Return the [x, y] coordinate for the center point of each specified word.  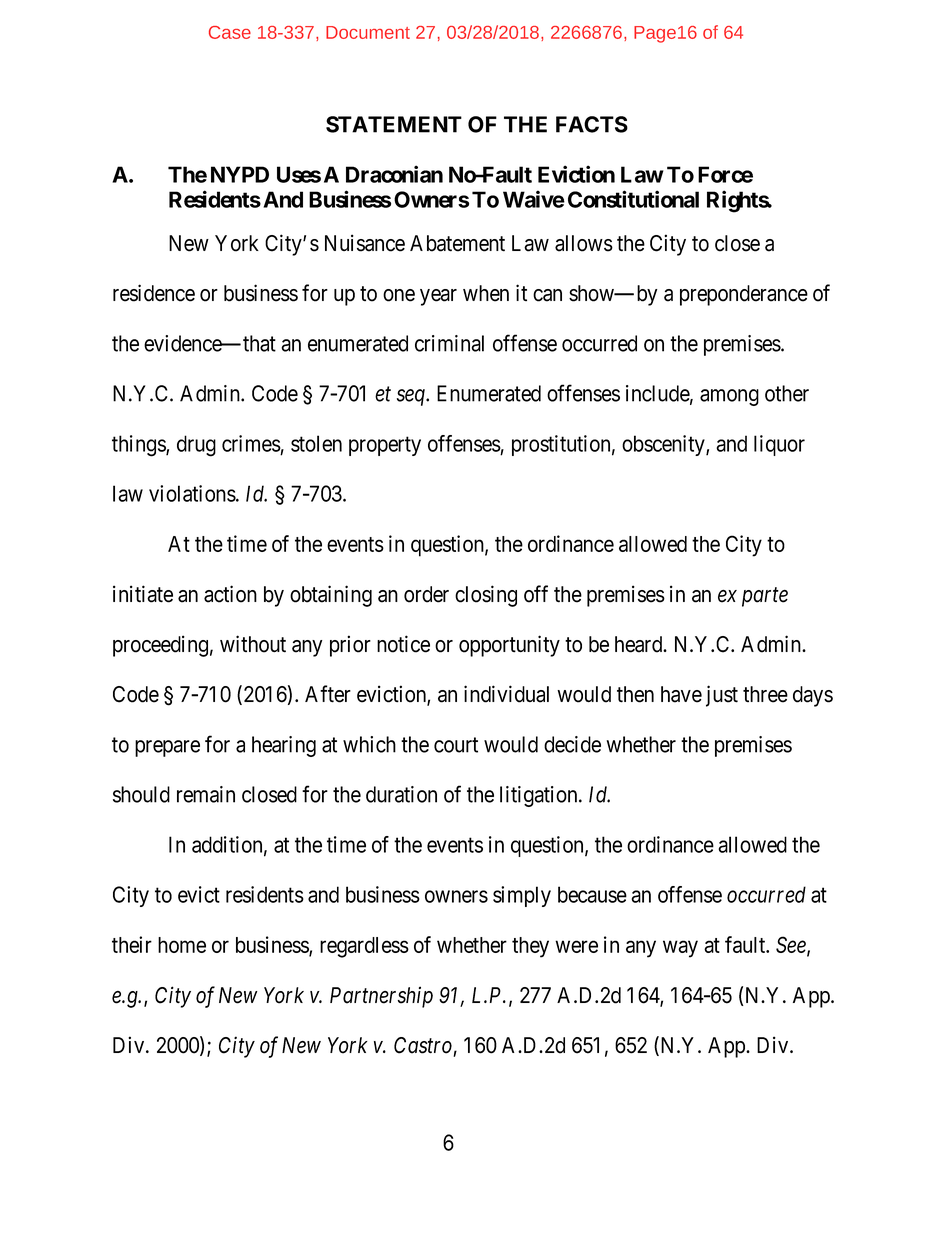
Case [230, 32]
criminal [449, 343]
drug [196, 446]
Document [368, 32]
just [722, 696]
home [182, 945]
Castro [423, 1045]
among [729, 397]
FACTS [592, 124]
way [680, 949]
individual [506, 694]
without [253, 644]
